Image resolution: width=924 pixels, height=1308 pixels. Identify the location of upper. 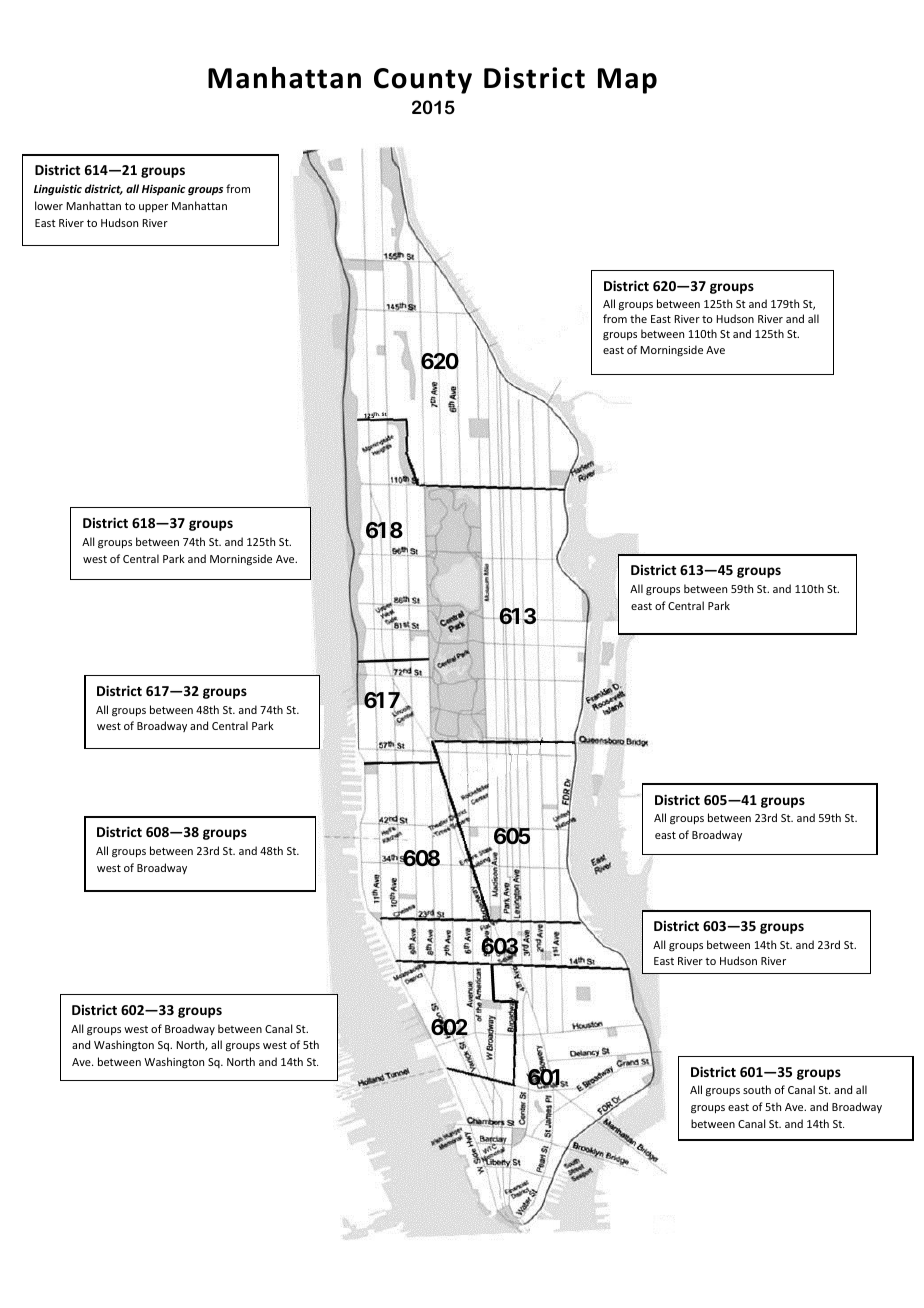
(153, 208).
